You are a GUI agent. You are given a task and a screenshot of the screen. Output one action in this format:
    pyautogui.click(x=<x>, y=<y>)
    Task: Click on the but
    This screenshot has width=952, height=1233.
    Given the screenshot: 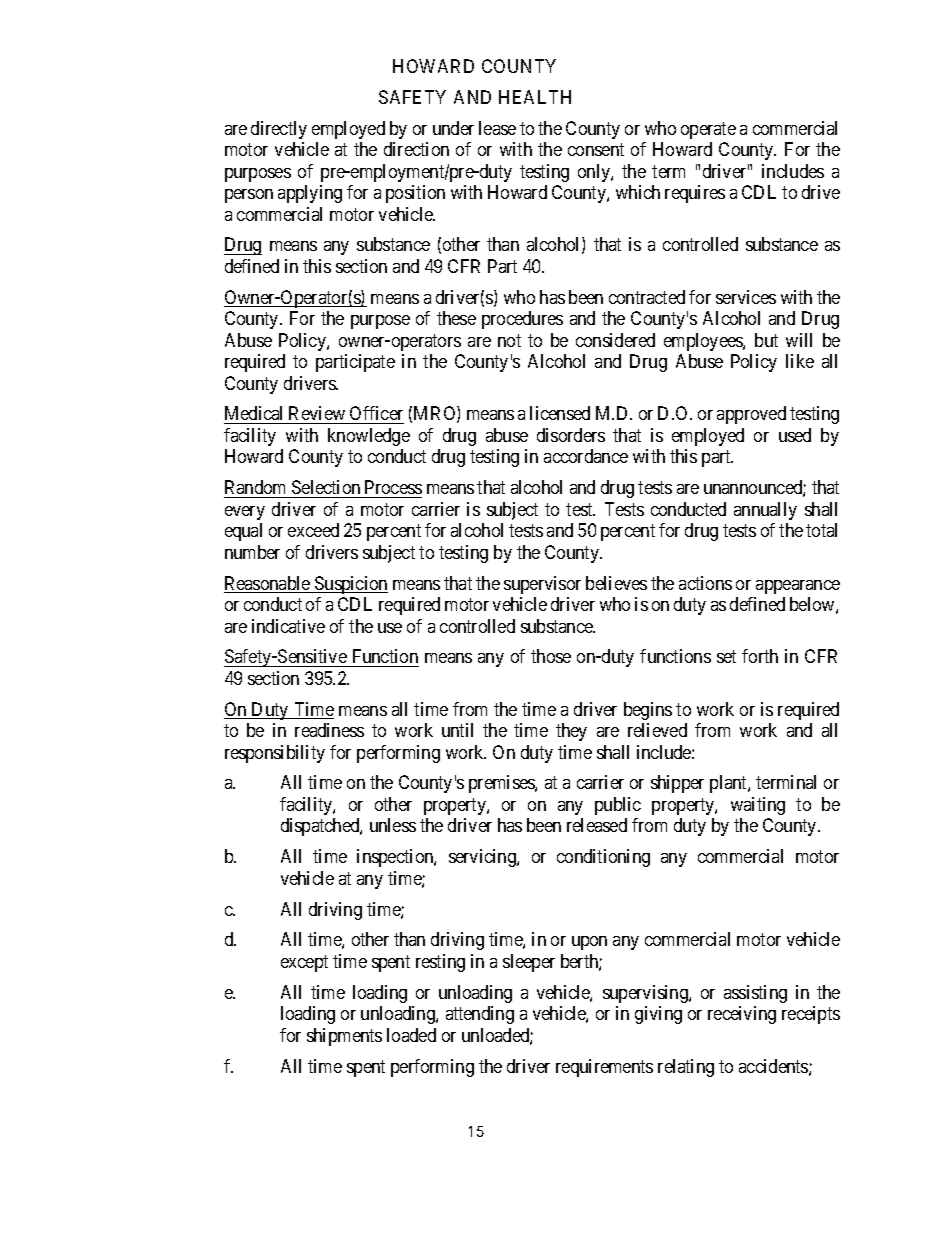 What is the action you would take?
    pyautogui.click(x=766, y=340)
